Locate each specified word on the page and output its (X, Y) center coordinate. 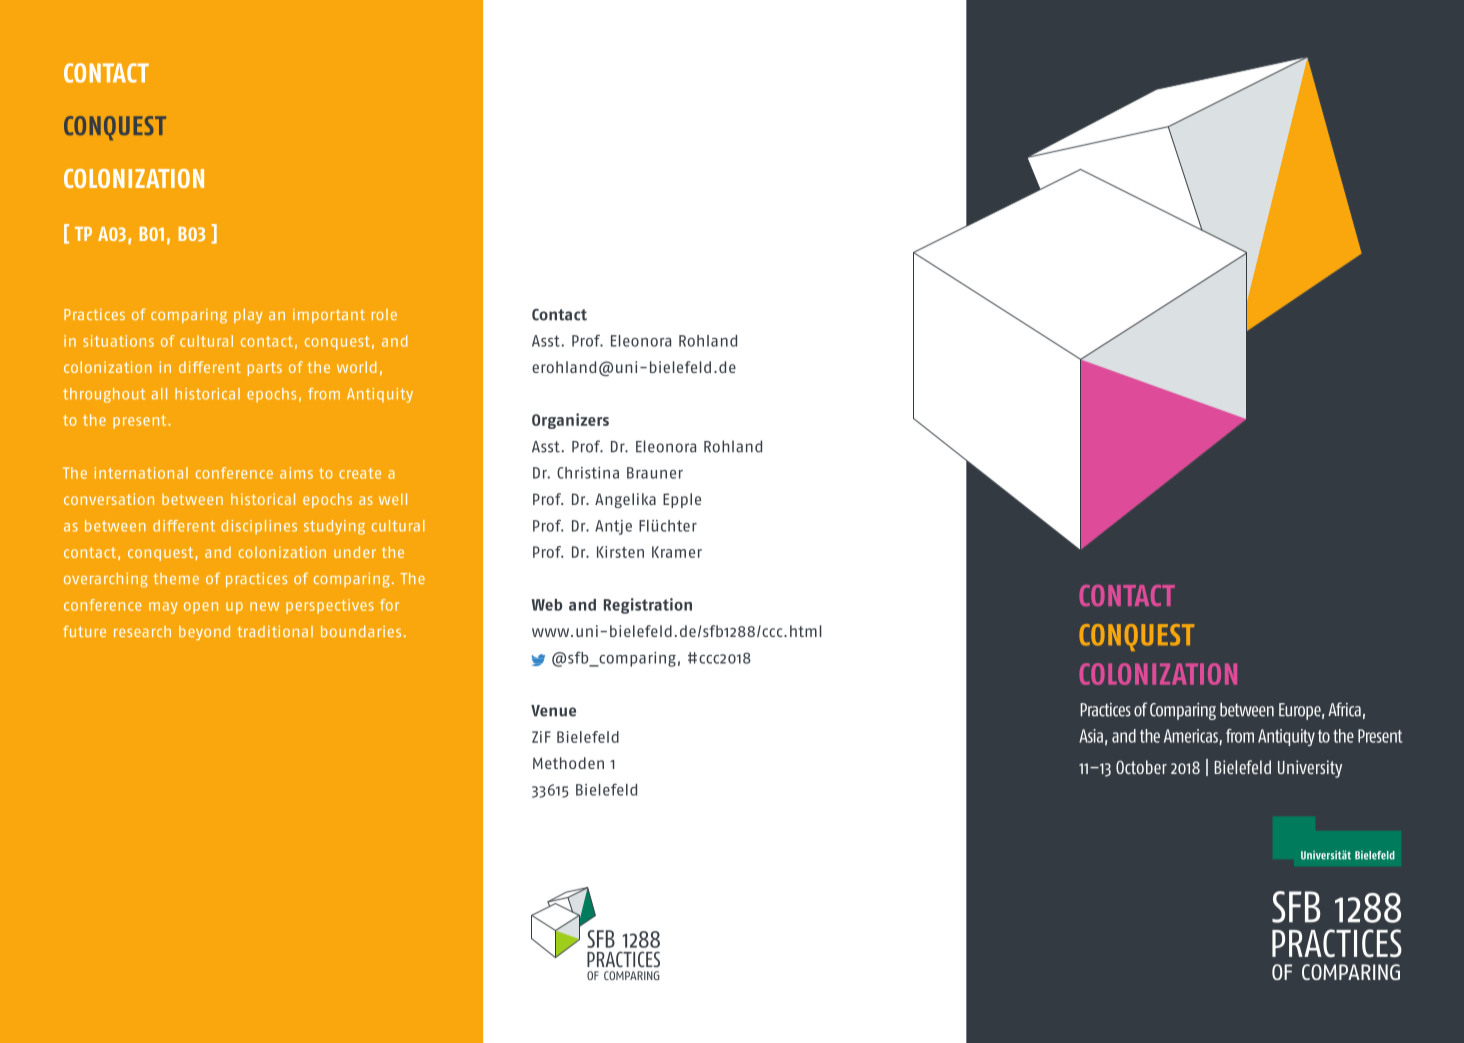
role (384, 314)
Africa (1344, 709)
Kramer (677, 552)
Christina (588, 473)
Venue (553, 711)
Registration (648, 606)
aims (296, 473)
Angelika (625, 500)
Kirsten (620, 552)
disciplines (259, 527)
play (248, 316)
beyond (204, 633)
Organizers (570, 421)
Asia (1091, 736)
